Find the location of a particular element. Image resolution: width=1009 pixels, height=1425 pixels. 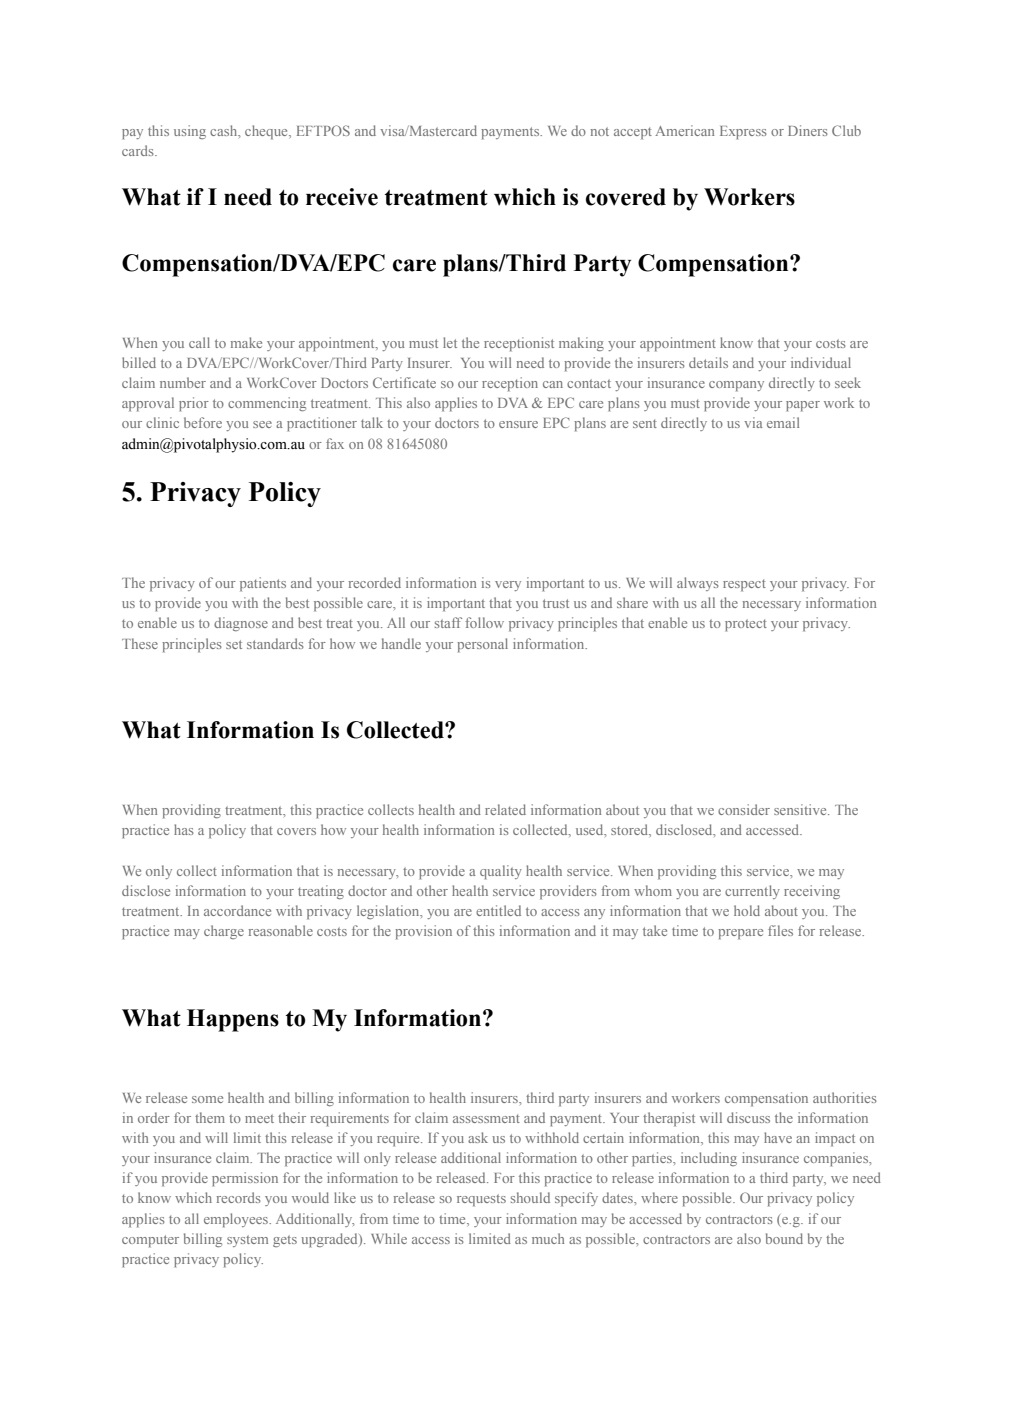

very is located at coordinates (508, 586).
